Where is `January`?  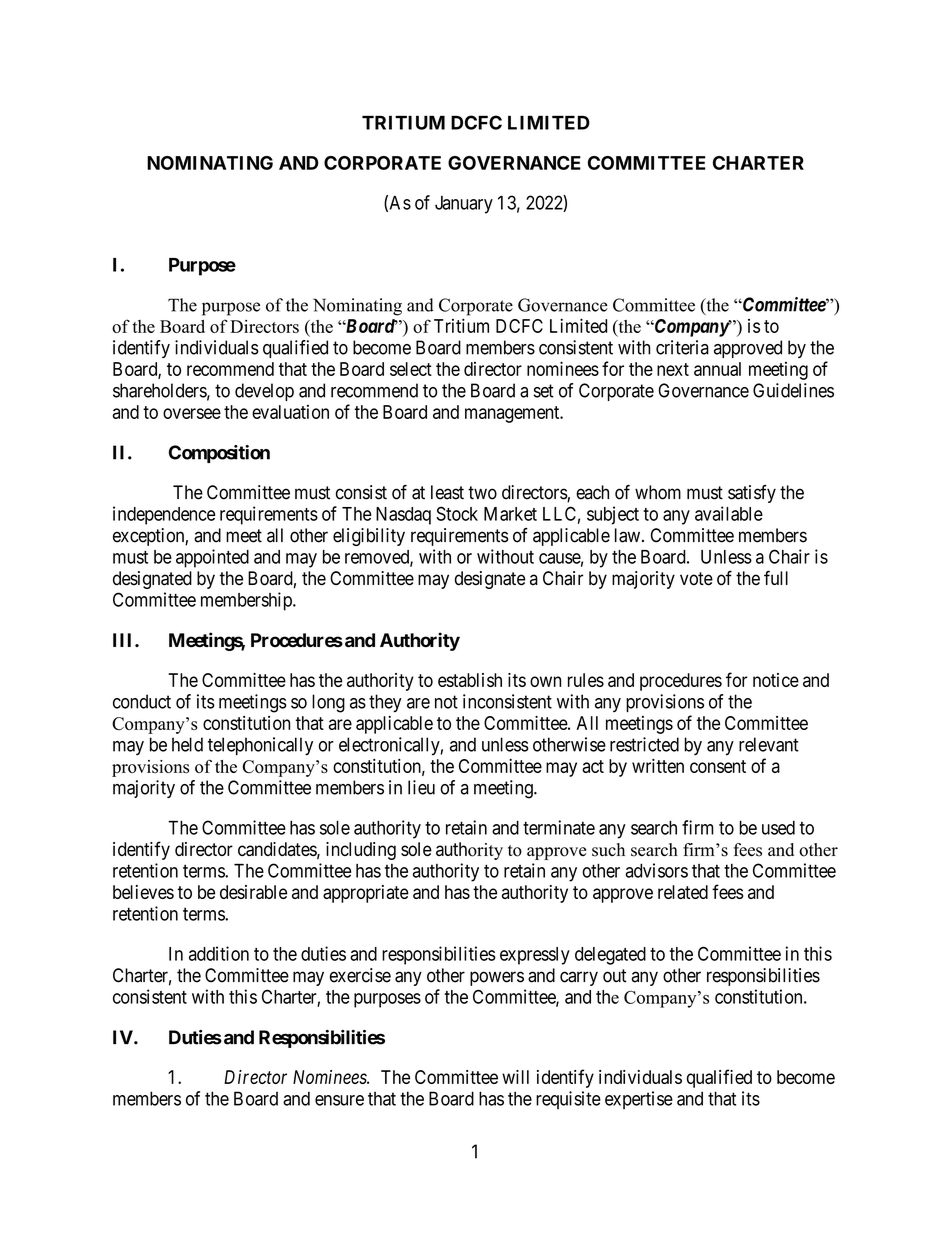
January is located at coordinates (464, 205).
